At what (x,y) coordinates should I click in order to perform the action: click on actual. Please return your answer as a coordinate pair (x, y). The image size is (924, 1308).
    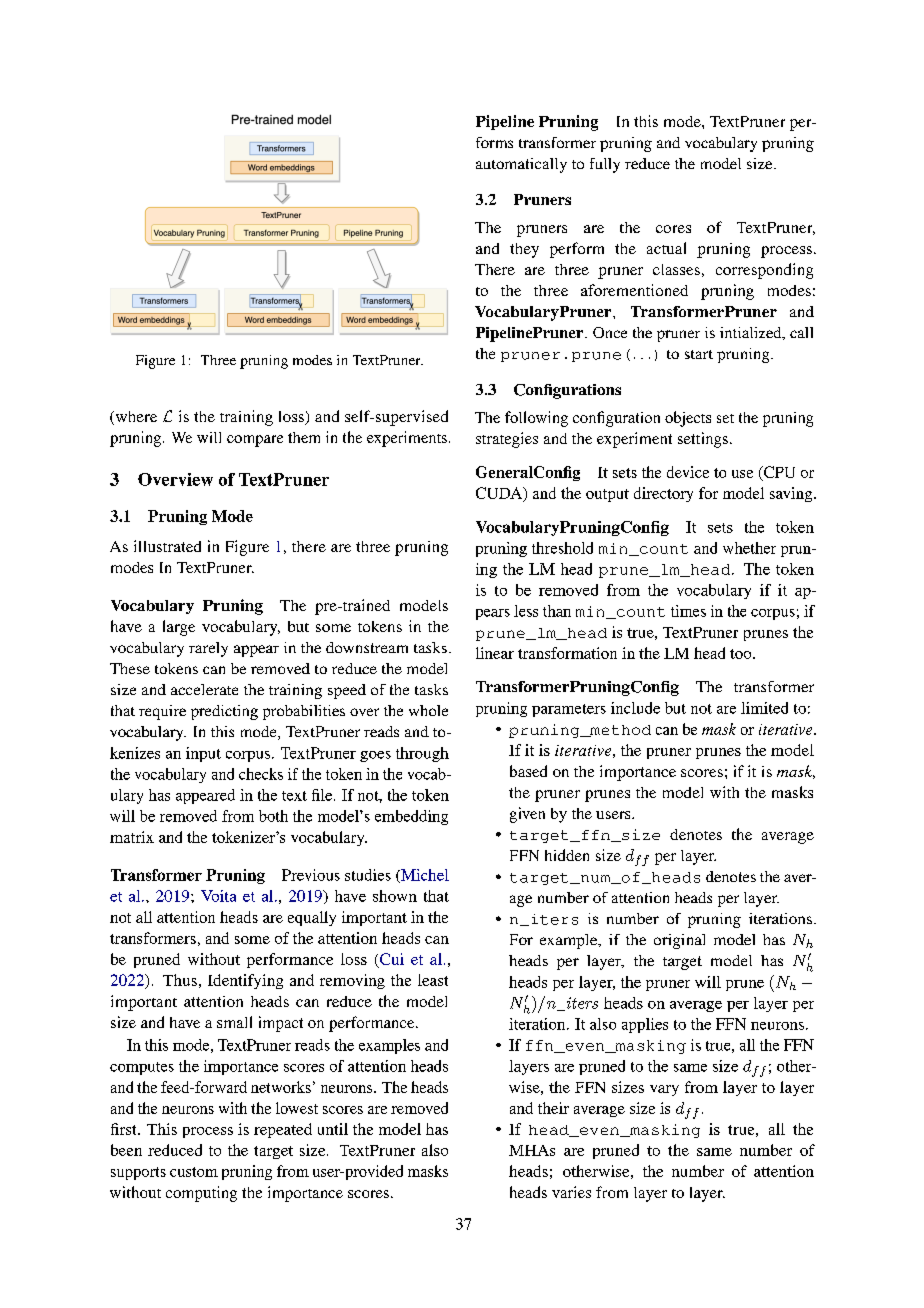
    Looking at the image, I should click on (666, 248).
